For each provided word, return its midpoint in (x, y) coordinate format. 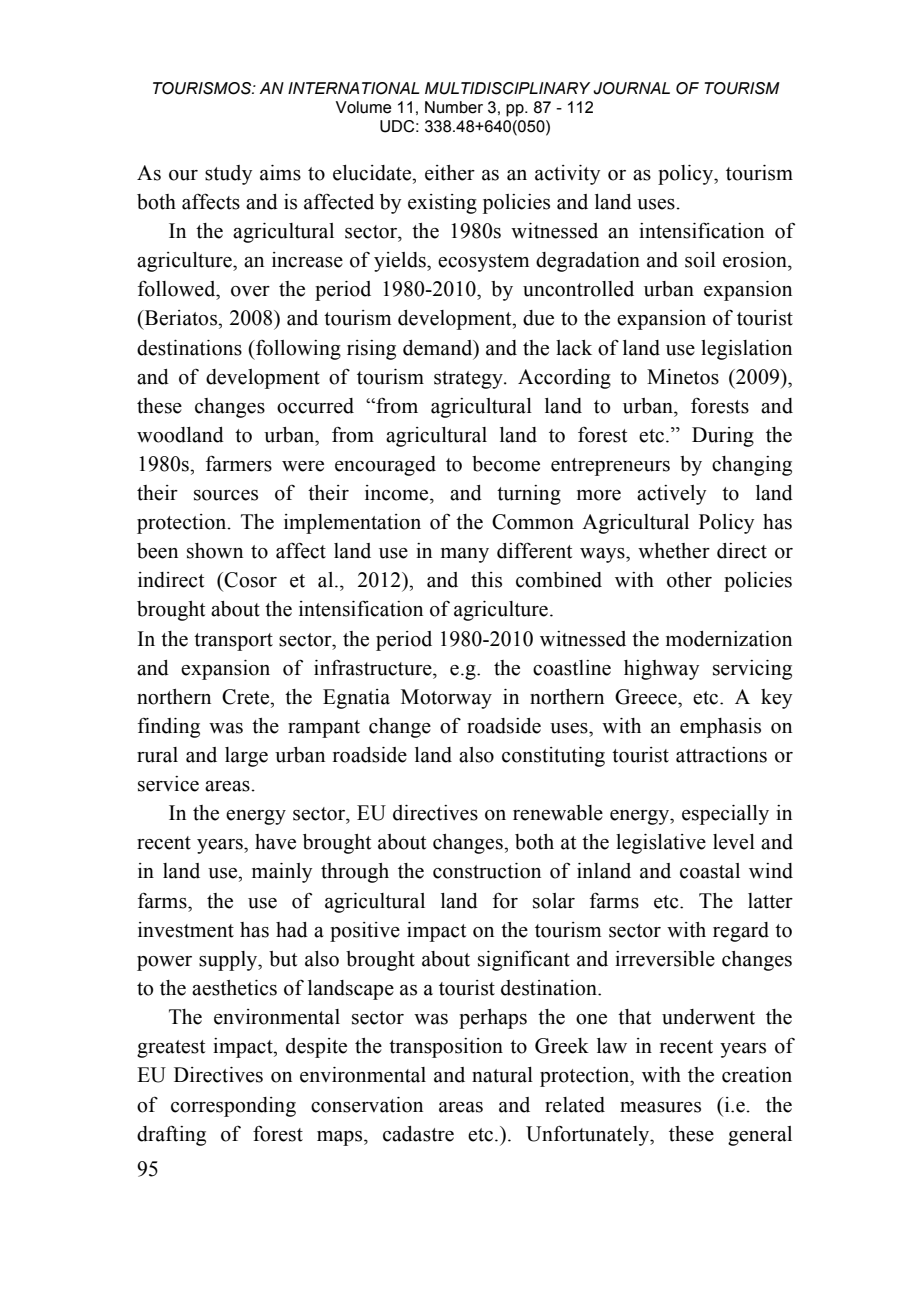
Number (454, 107)
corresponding (233, 1107)
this (486, 580)
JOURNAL (631, 88)
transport (233, 642)
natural (502, 1075)
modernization (729, 639)
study (228, 175)
